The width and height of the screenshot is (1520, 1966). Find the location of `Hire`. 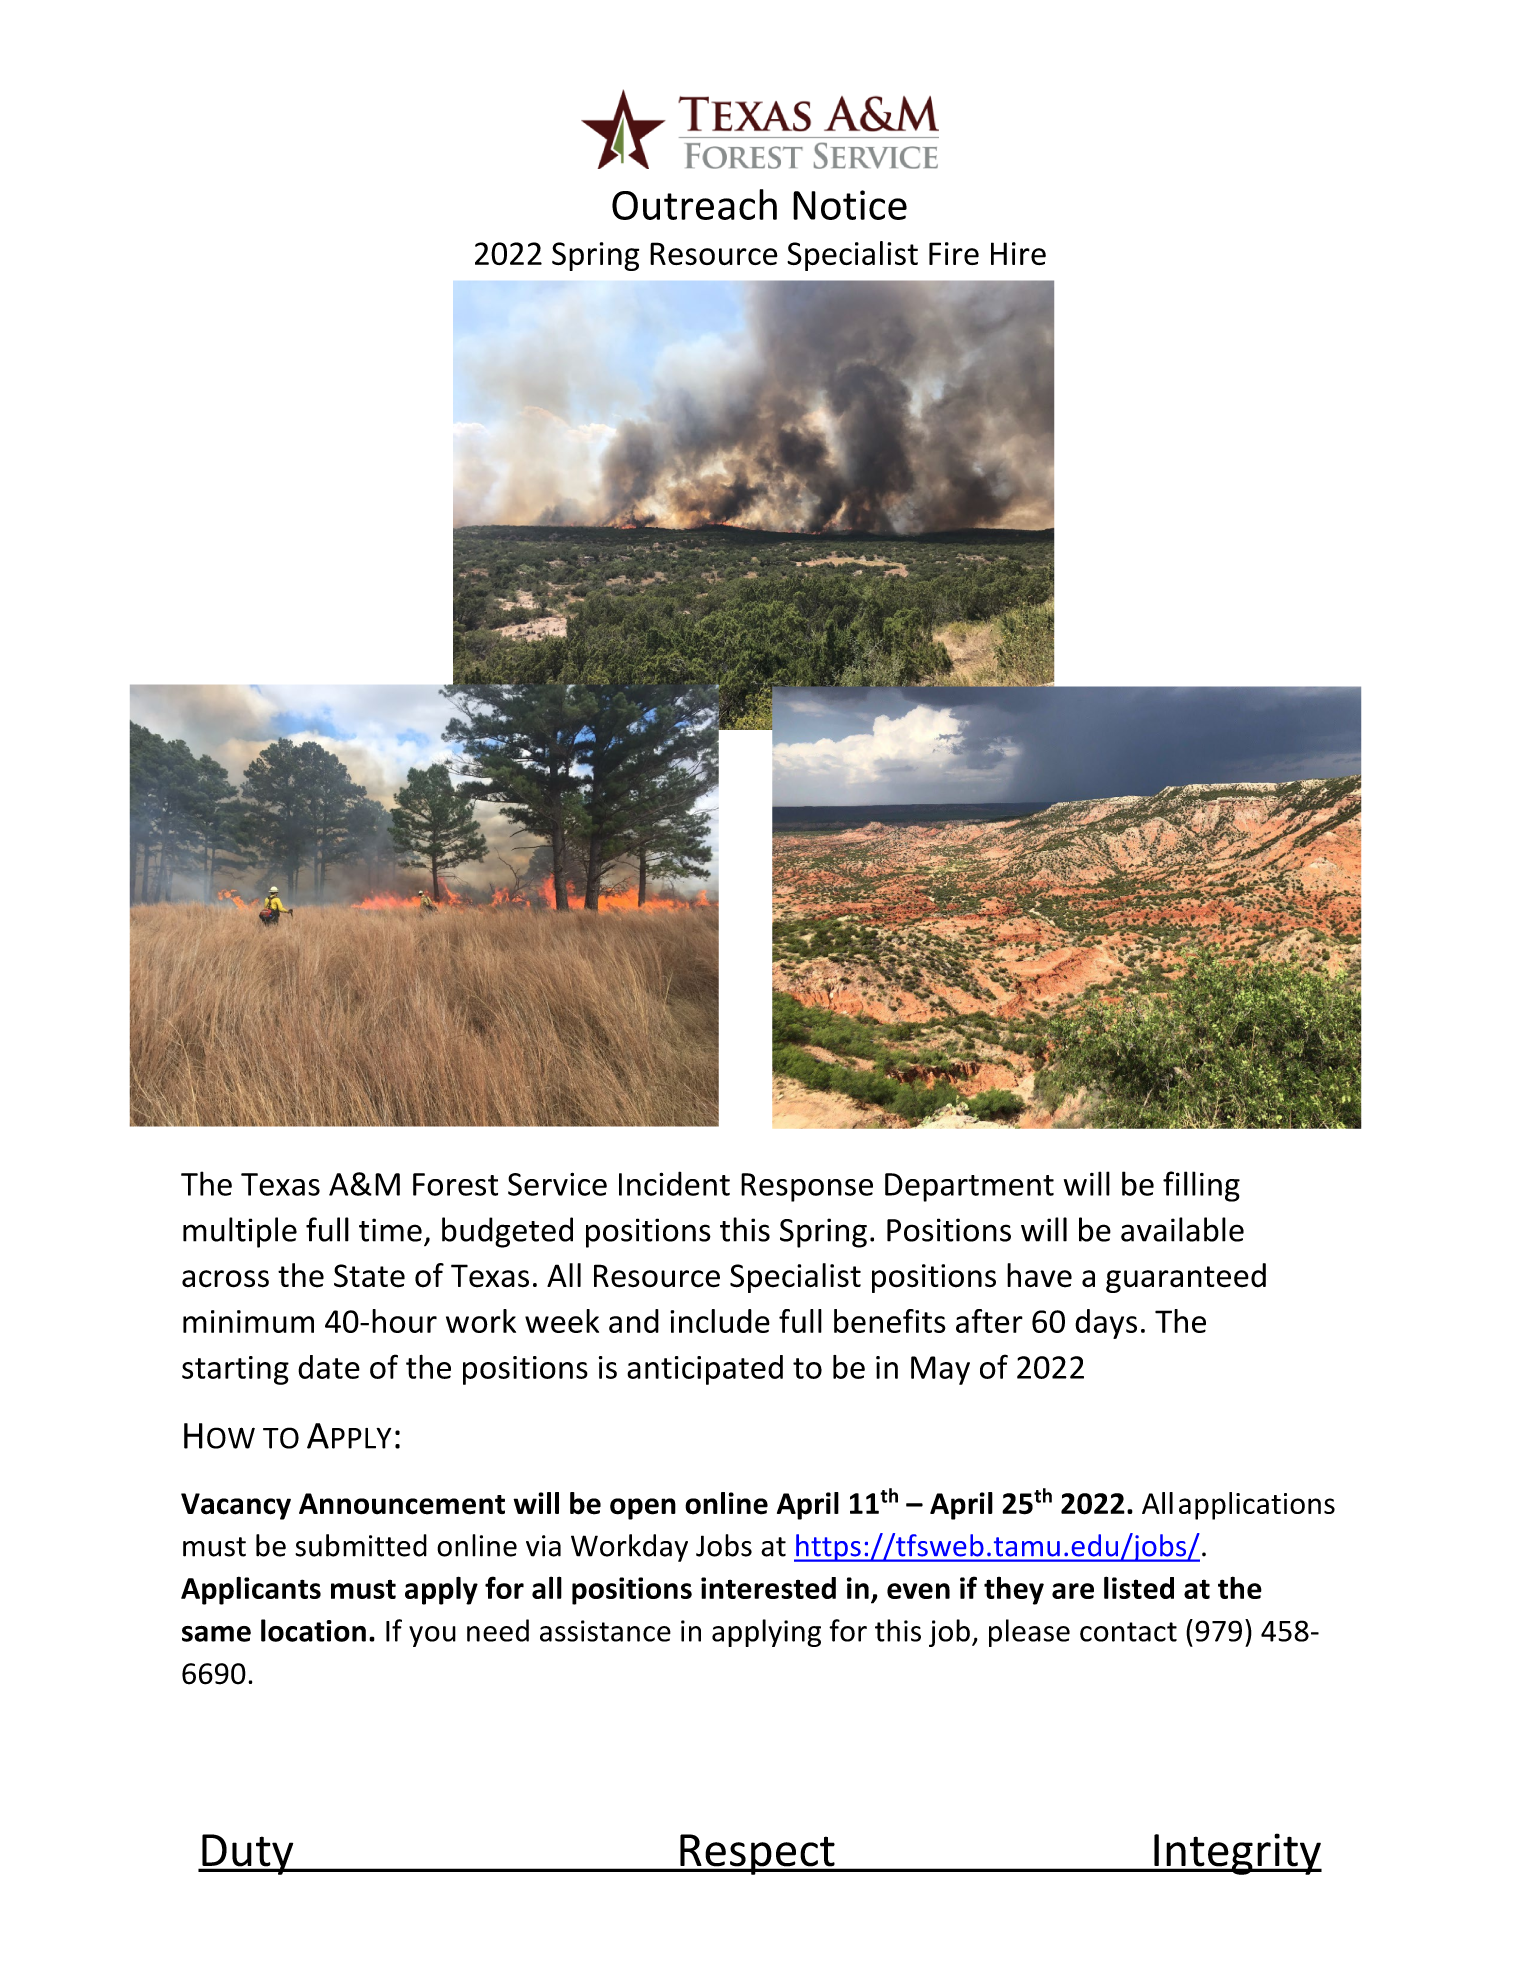

Hire is located at coordinates (1018, 253).
